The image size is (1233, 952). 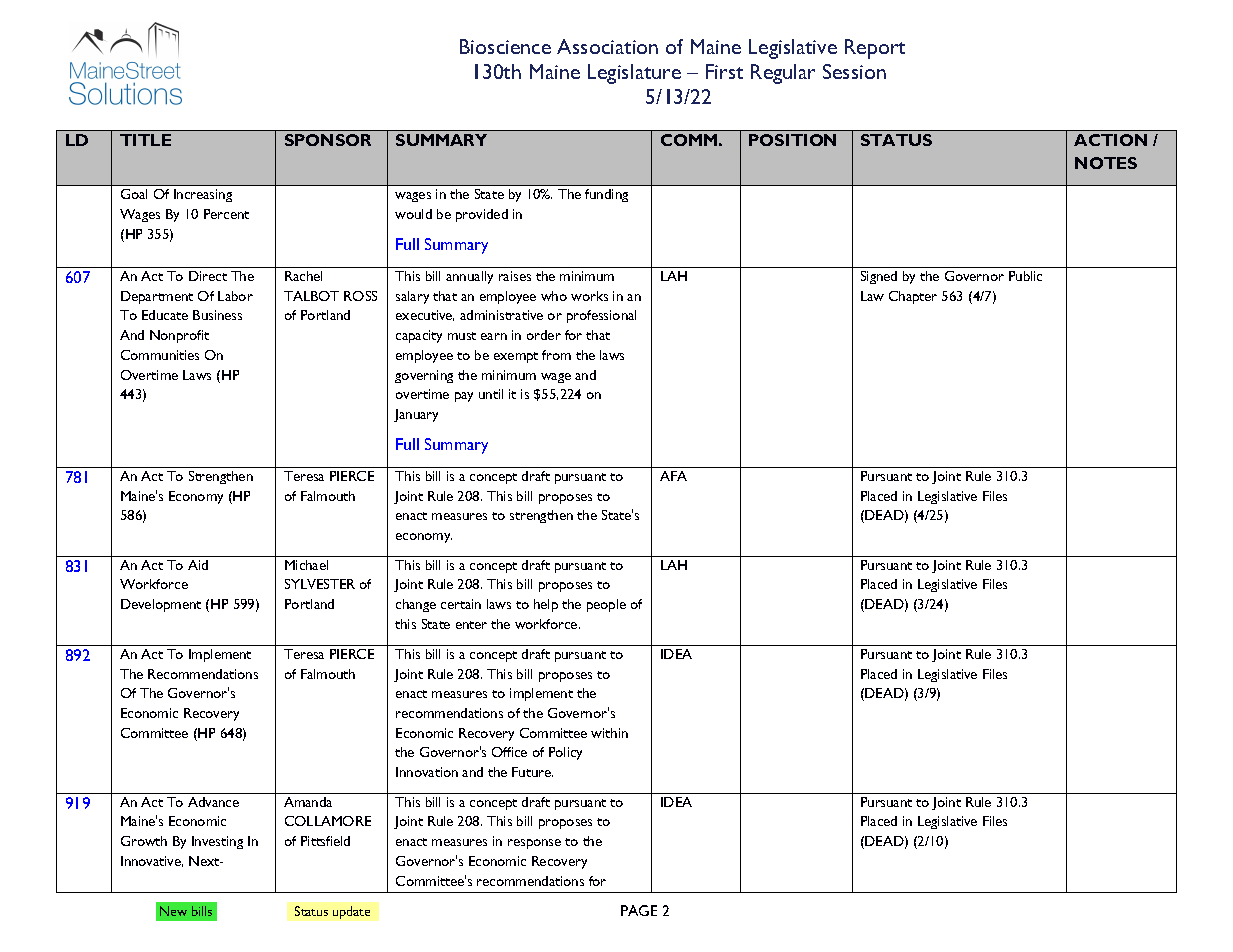 I want to click on PAGE, so click(x=639, y=910).
